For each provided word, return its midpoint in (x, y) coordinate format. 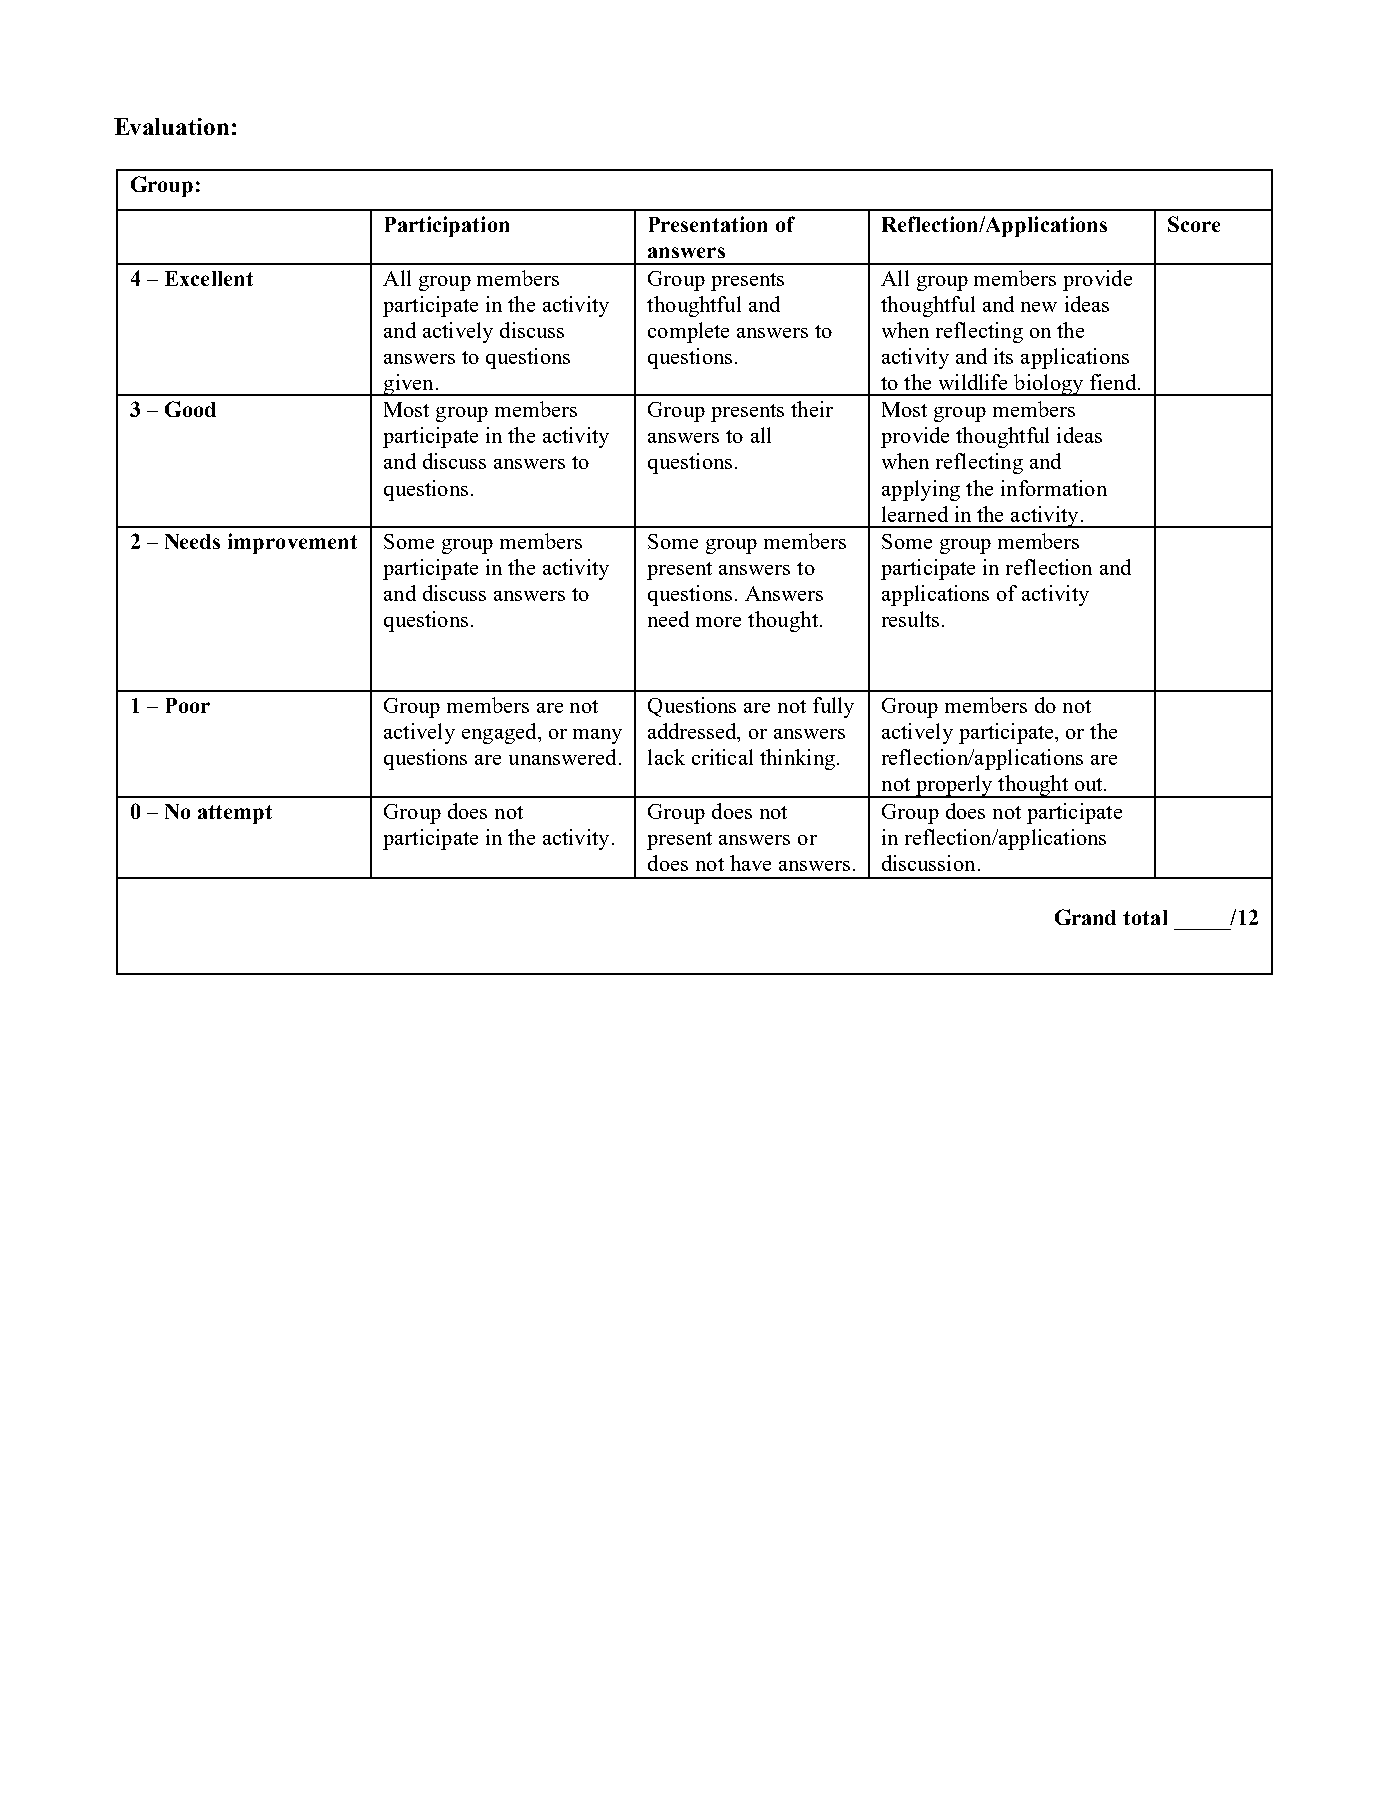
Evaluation (171, 126)
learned (915, 514)
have (750, 863)
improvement (292, 543)
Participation (447, 226)
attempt (235, 814)
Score (1194, 224)
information (1054, 488)
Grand (1085, 917)
